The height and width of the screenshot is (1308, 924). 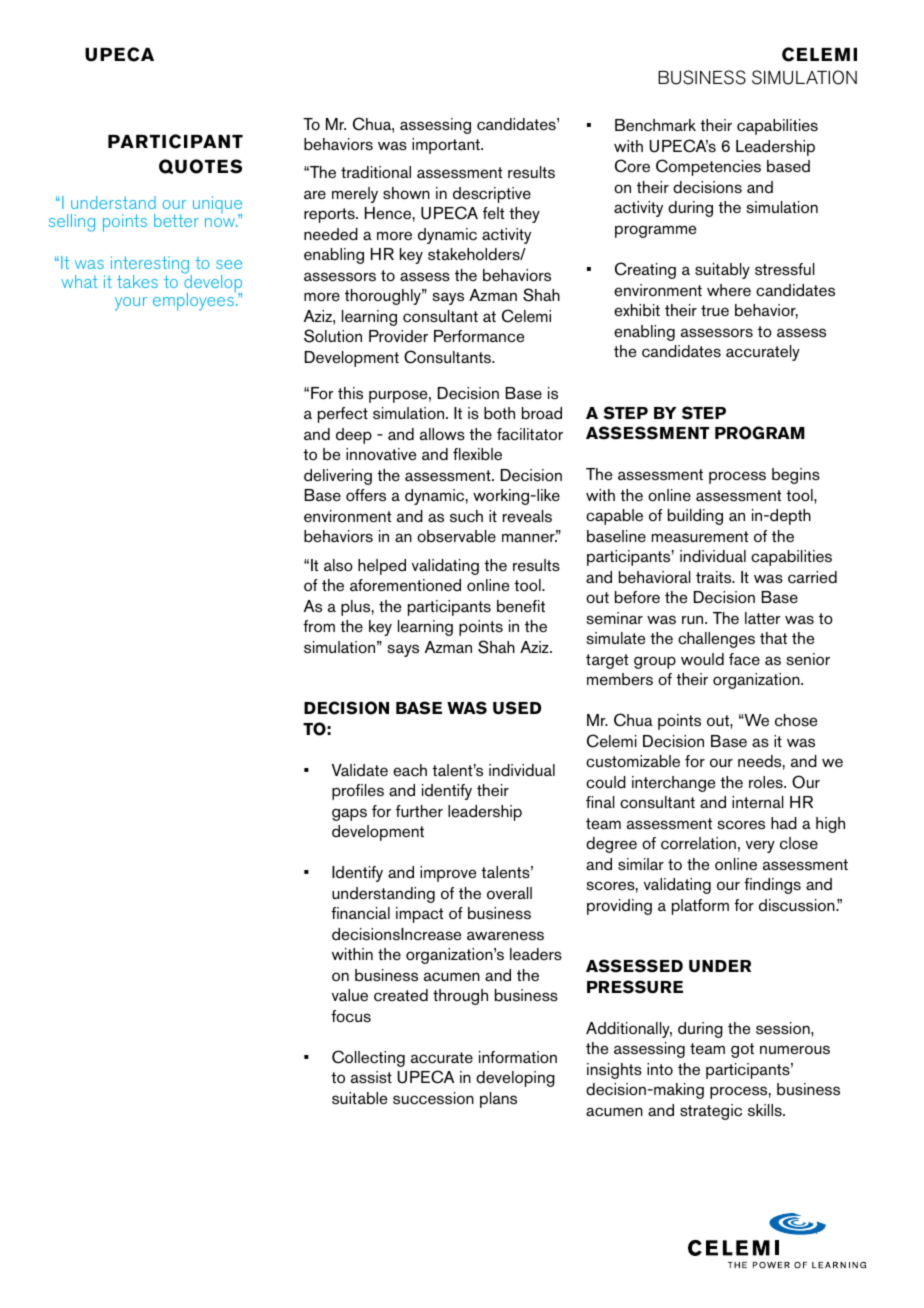 I want to click on flexible, so click(x=477, y=454).
